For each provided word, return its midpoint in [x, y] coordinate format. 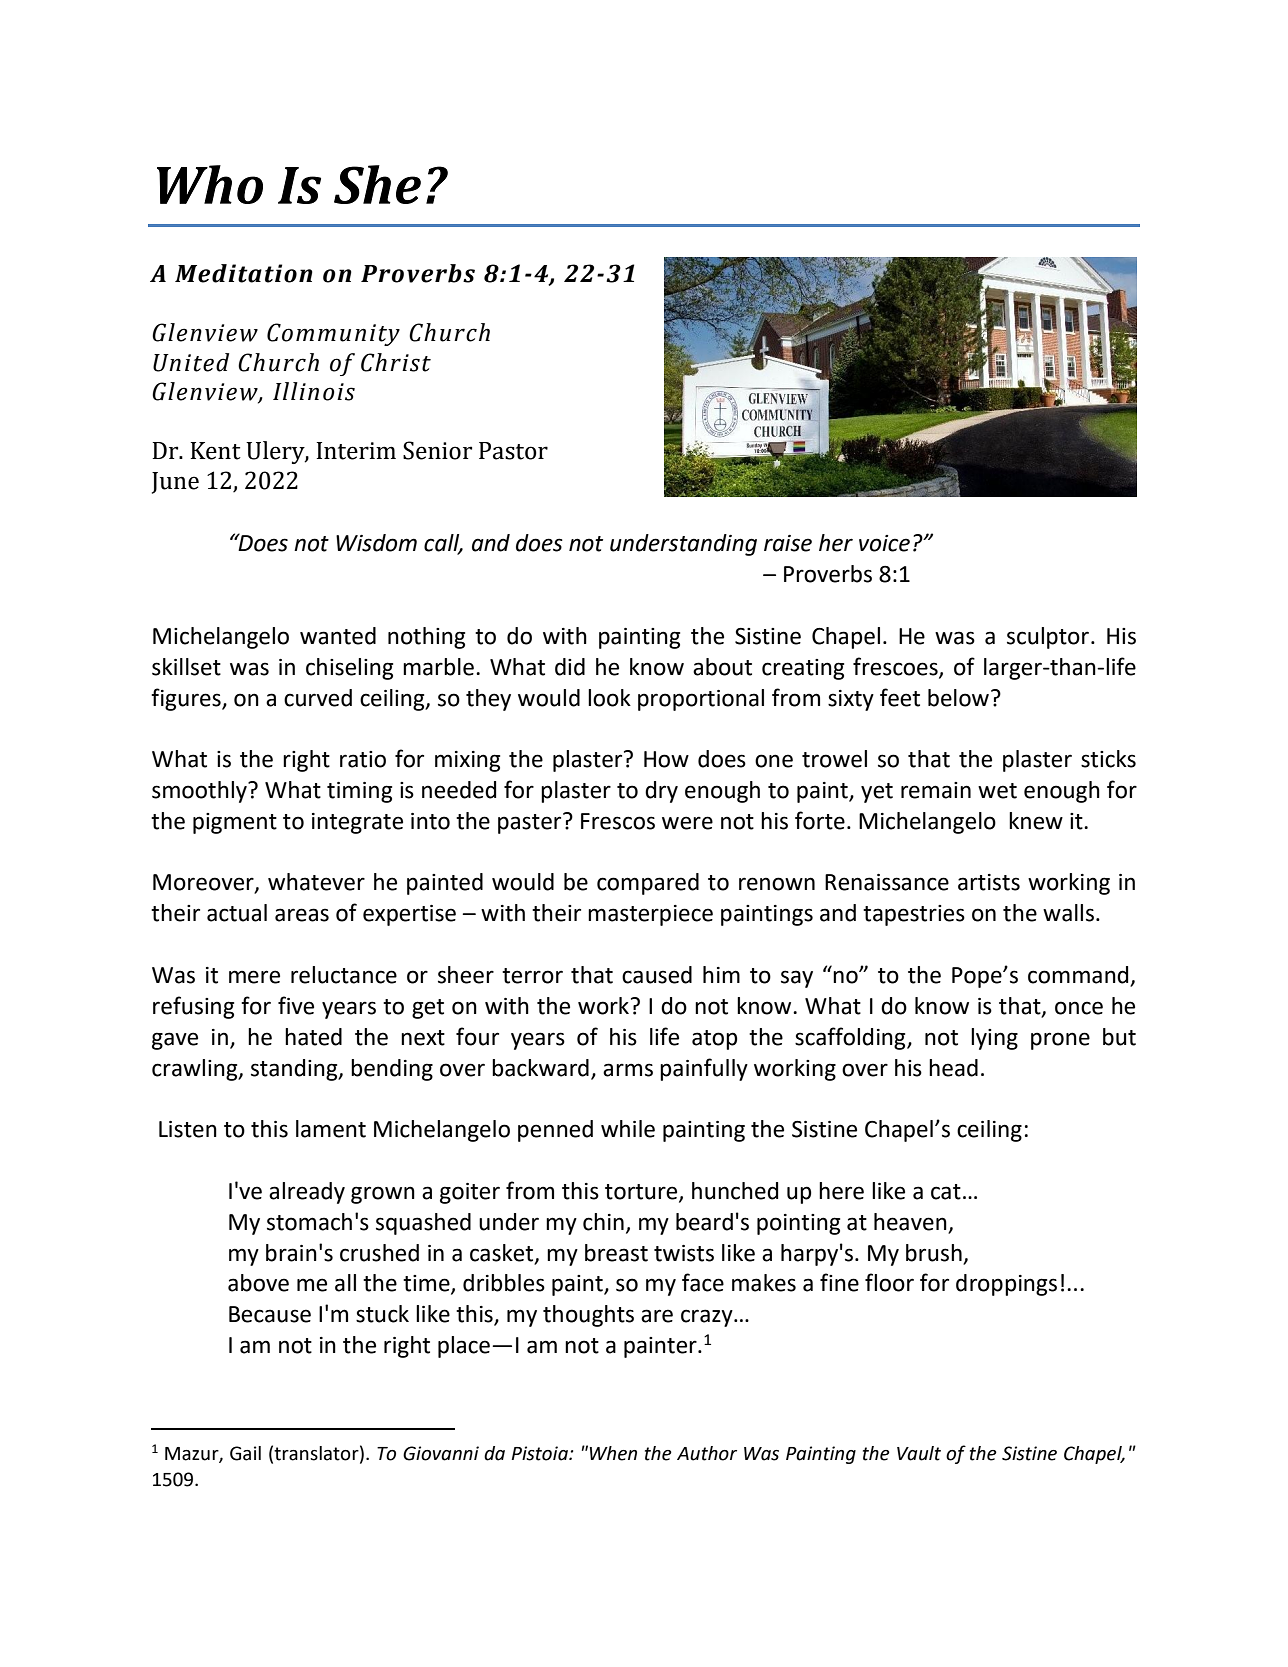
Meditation [244, 273]
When [613, 1453]
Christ [396, 362]
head [953, 1068]
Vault [919, 1453]
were [687, 823]
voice [884, 543]
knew [1036, 821]
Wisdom [376, 543]
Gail [245, 1453]
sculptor [1048, 638]
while [628, 1129]
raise [788, 543]
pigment [235, 823]
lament [331, 1129]
